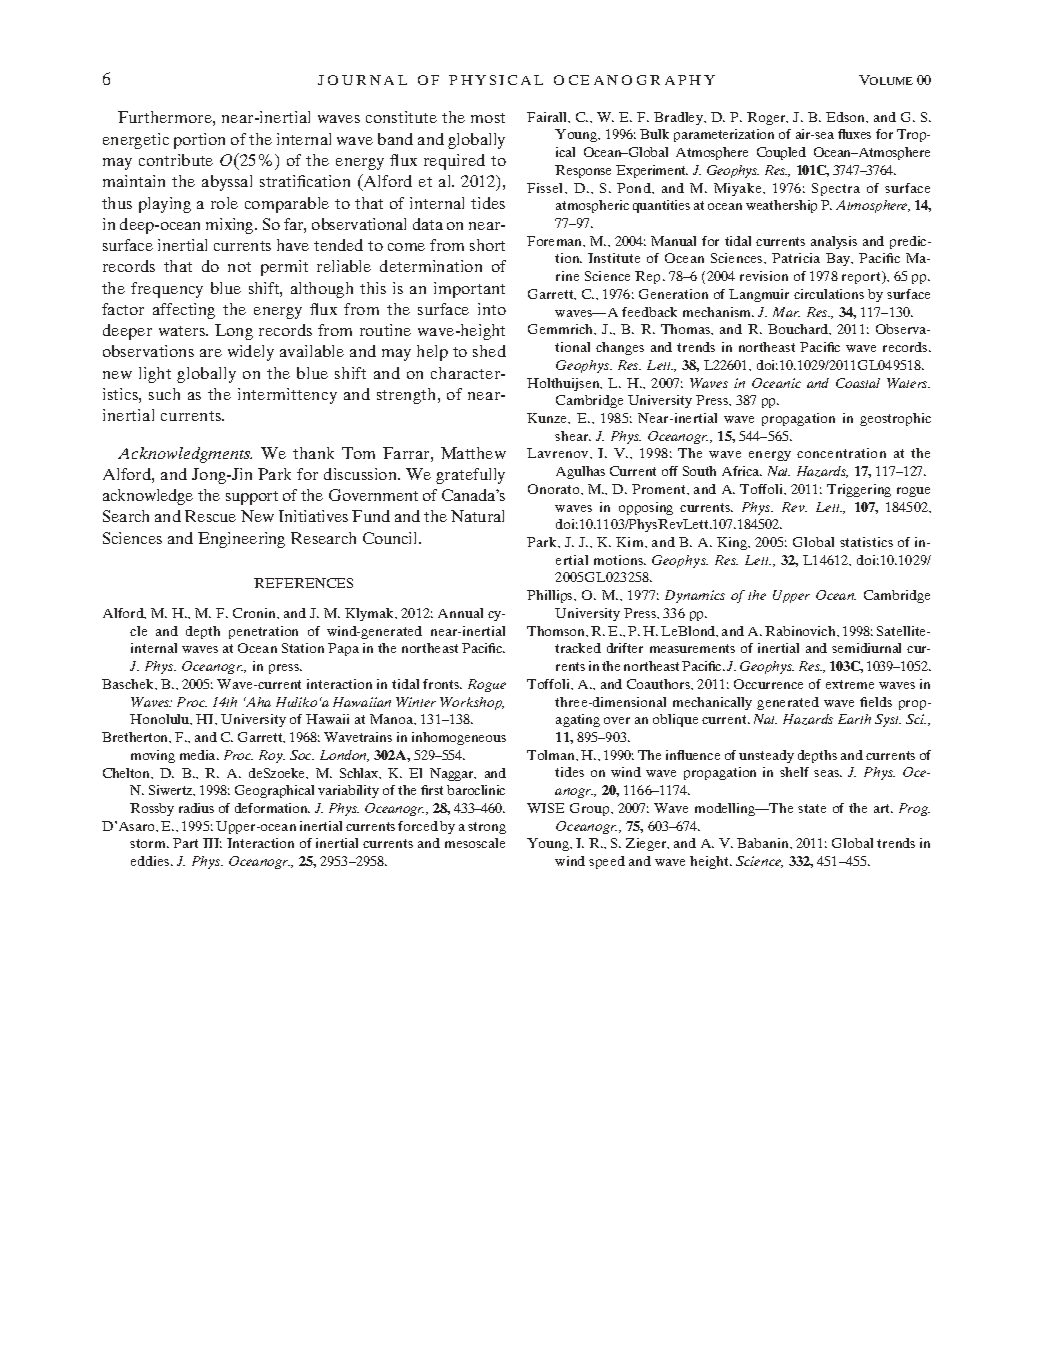  What do you see at coordinates (489, 351) in the page?
I see `shed` at bounding box center [489, 351].
